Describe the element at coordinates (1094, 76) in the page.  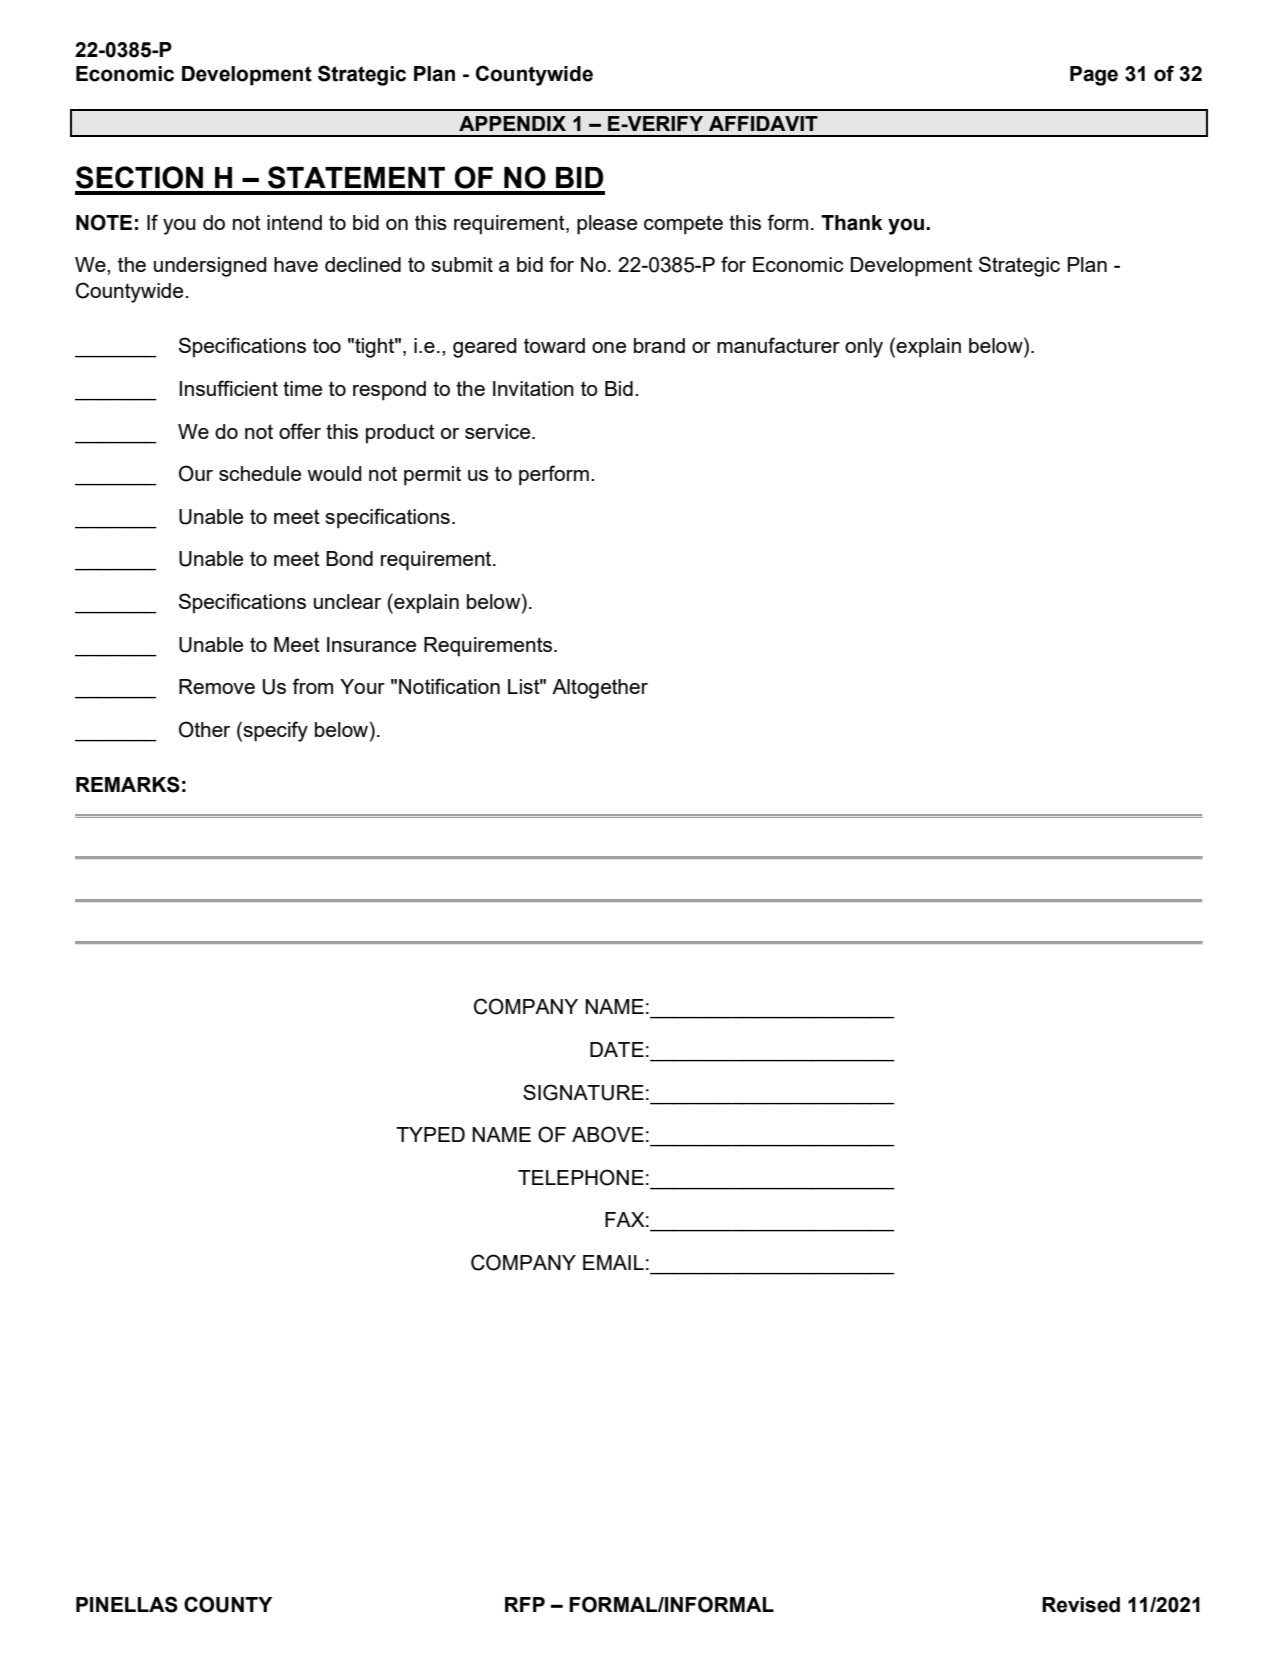
I see `Page` at that location.
